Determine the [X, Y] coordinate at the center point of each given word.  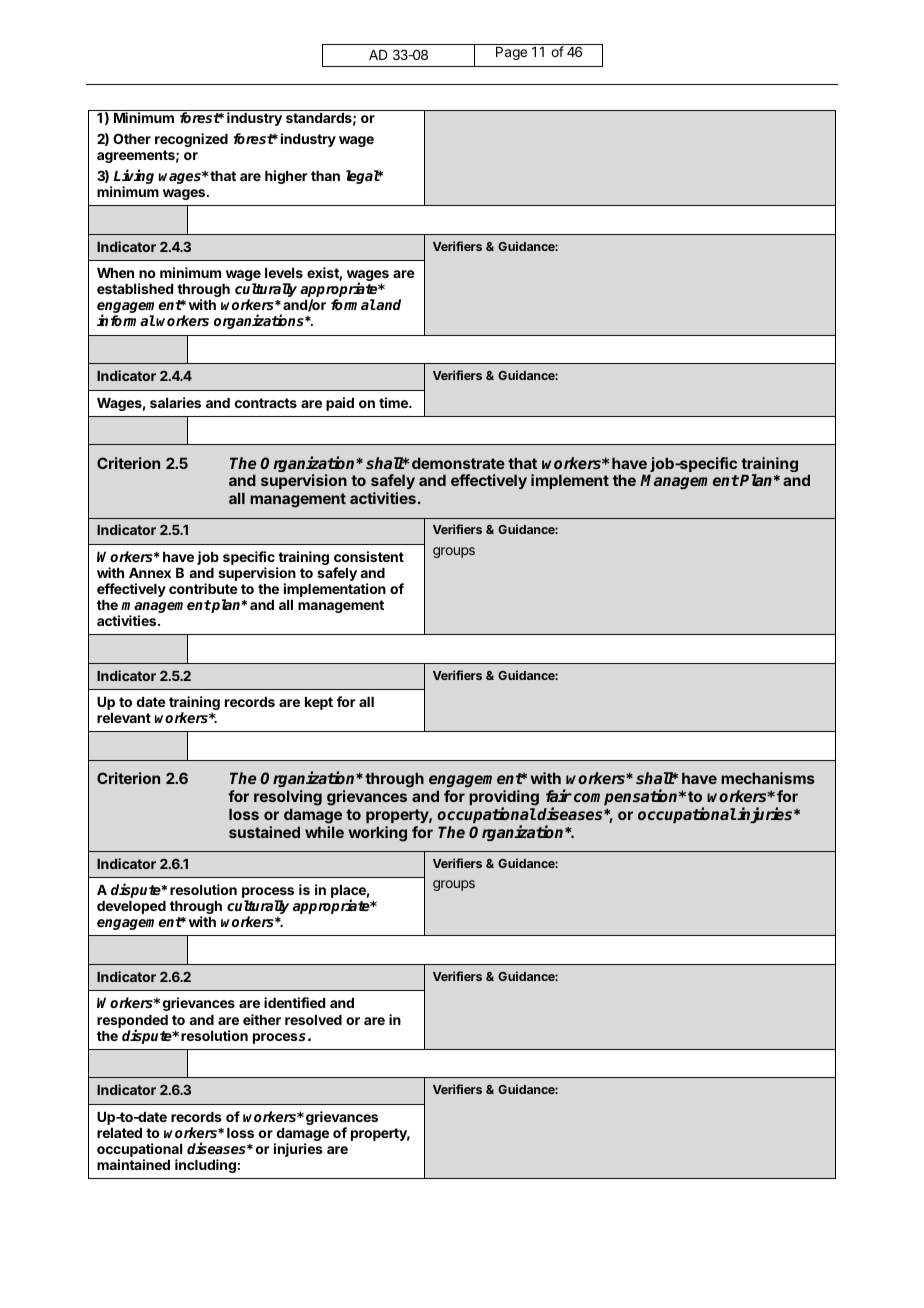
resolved [313, 1020]
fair [559, 795]
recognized [191, 140]
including [205, 1166]
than [325, 176]
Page [511, 53]
